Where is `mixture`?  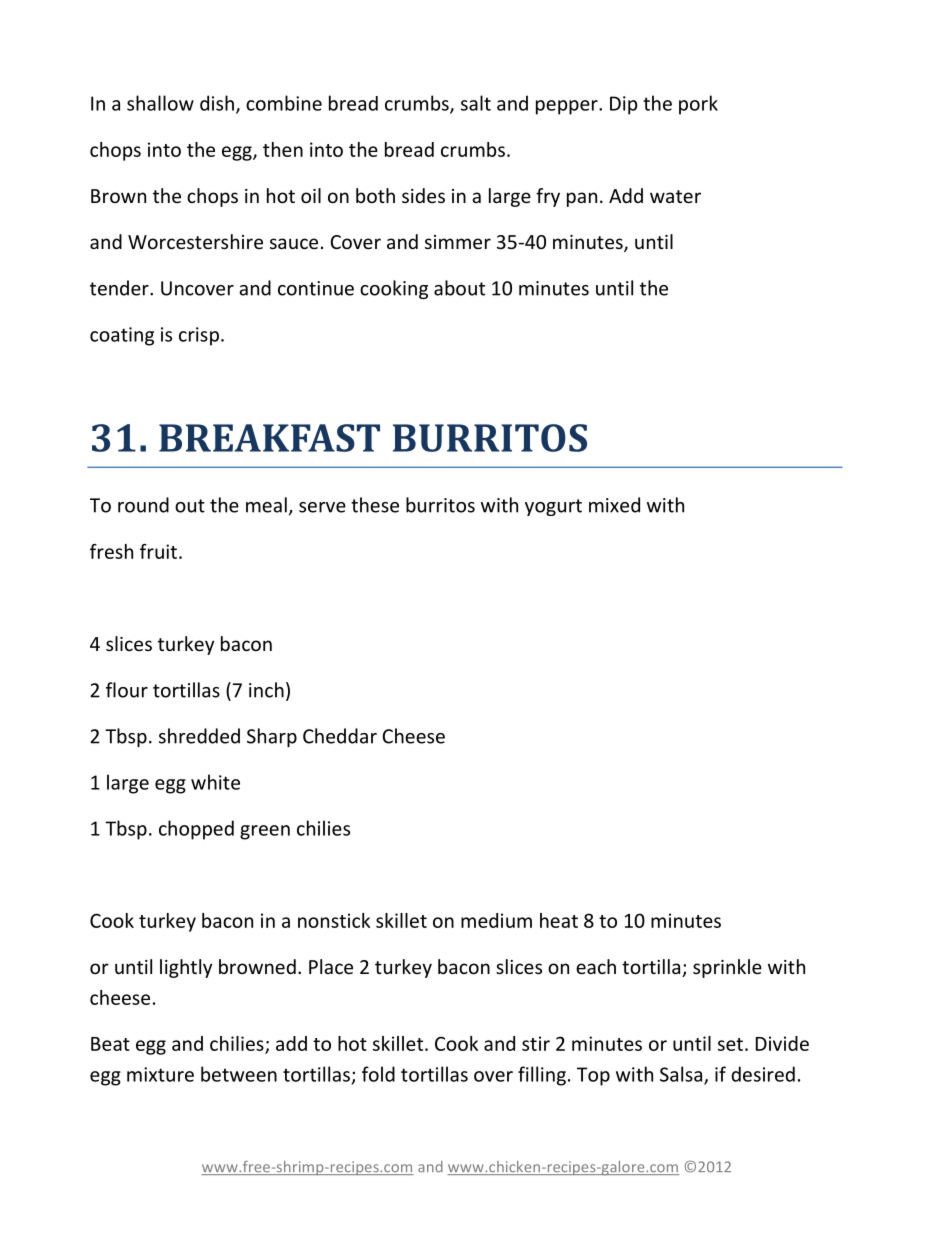 mixture is located at coordinates (160, 1074).
